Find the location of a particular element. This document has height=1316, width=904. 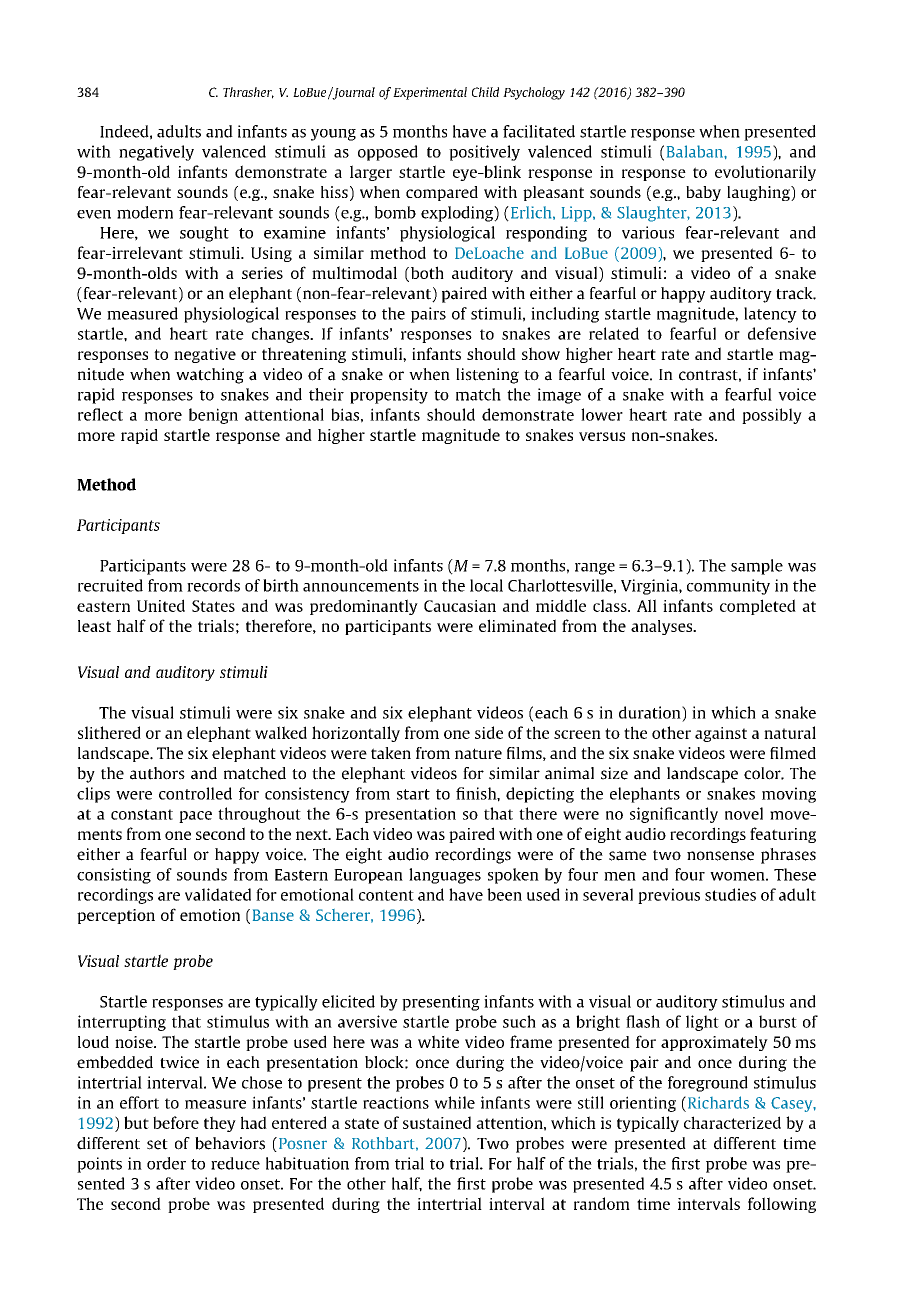

analyses is located at coordinates (663, 627).
